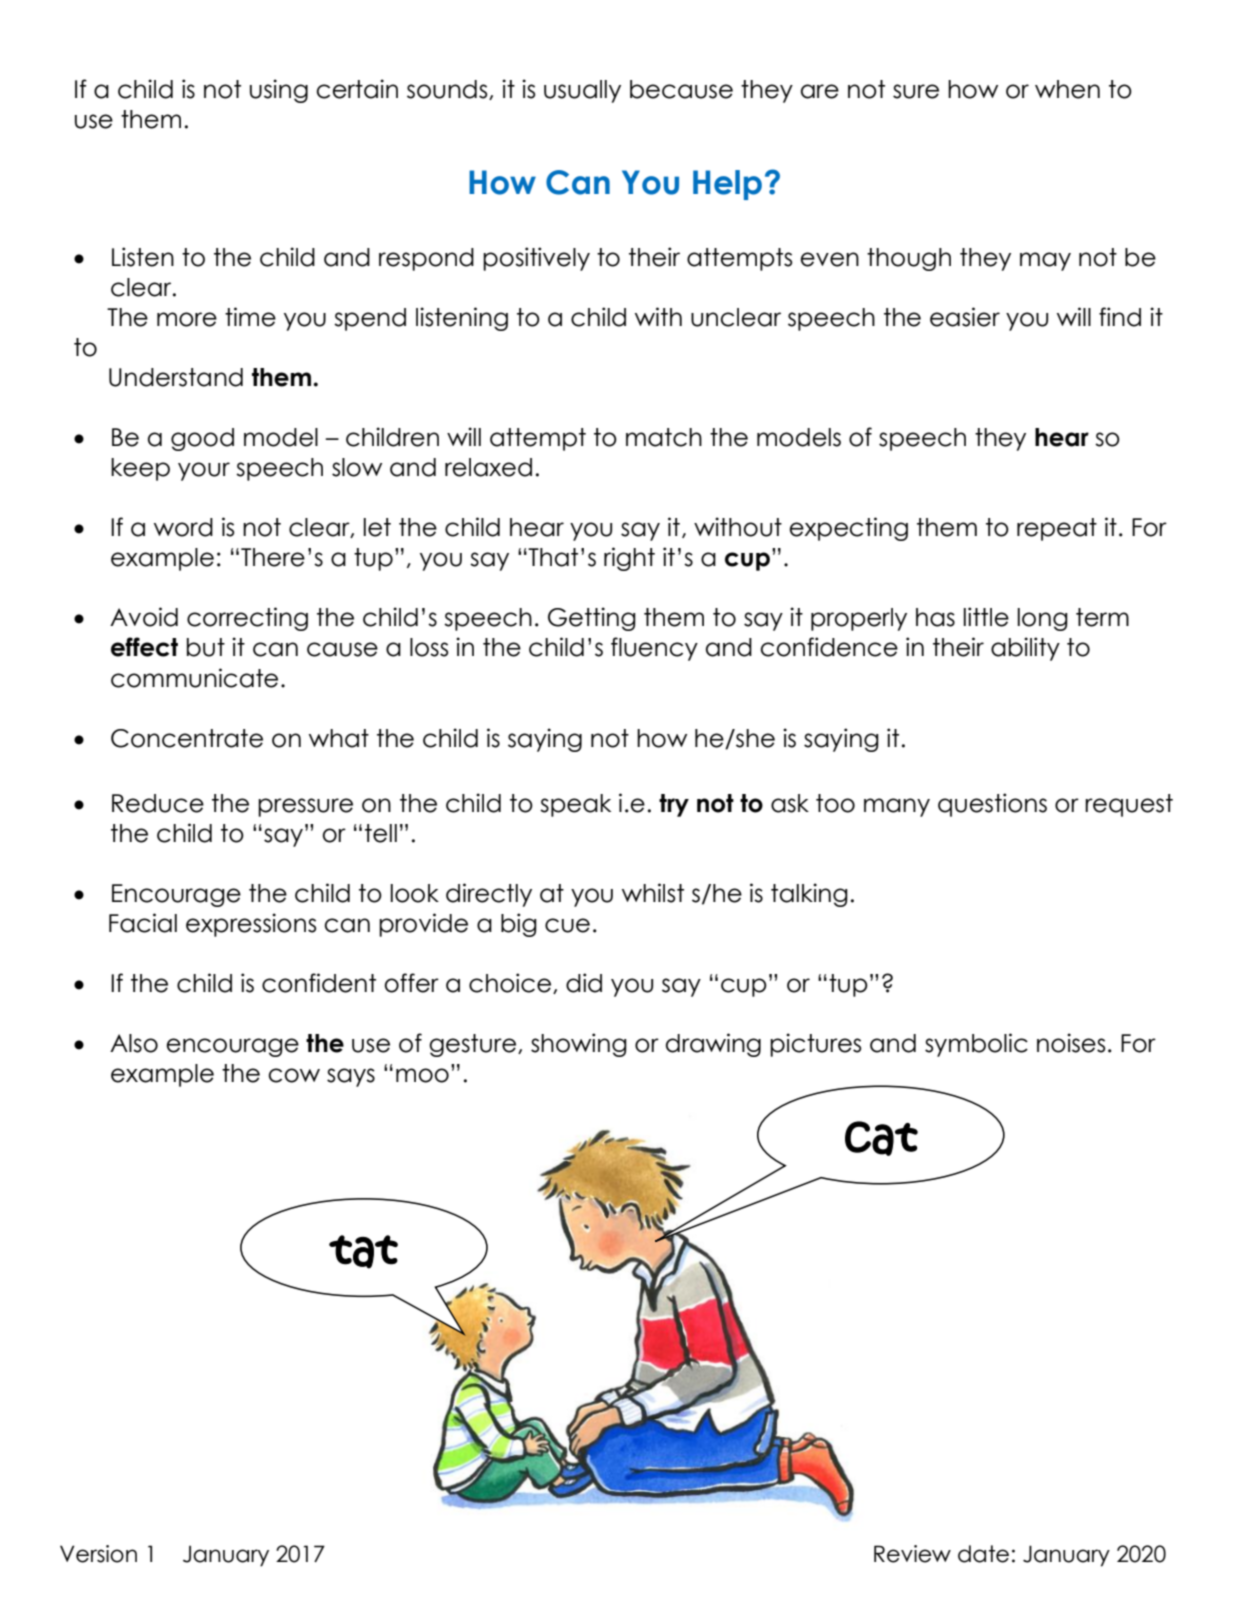 The height and width of the screenshot is (1617, 1249). I want to click on using, so click(279, 91).
